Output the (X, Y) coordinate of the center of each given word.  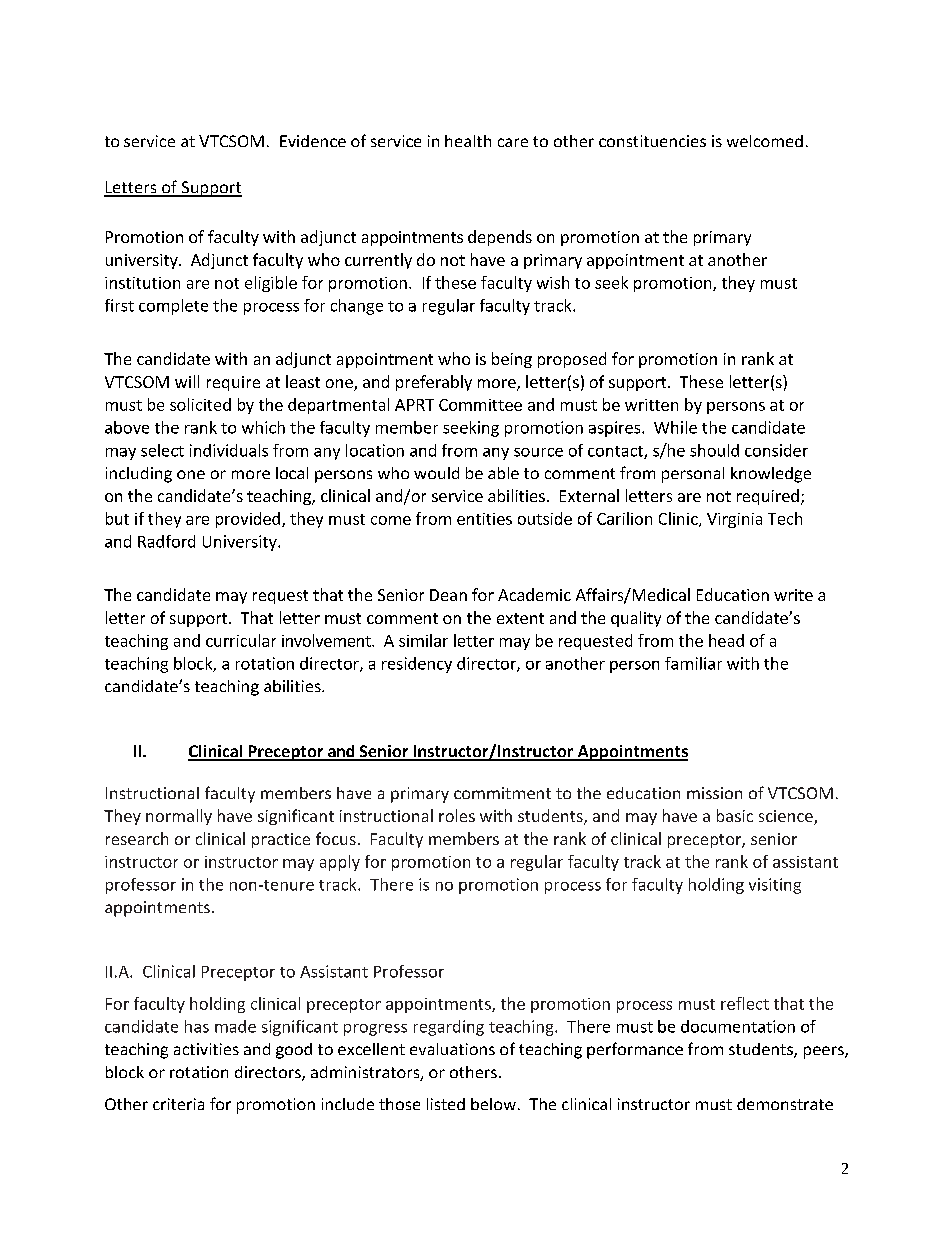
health (468, 141)
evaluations (452, 1049)
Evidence (313, 141)
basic (735, 815)
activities (206, 1049)
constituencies (652, 141)
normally (179, 817)
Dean (448, 595)
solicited (200, 404)
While (675, 427)
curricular (241, 640)
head (726, 640)
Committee (480, 405)
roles (457, 815)
